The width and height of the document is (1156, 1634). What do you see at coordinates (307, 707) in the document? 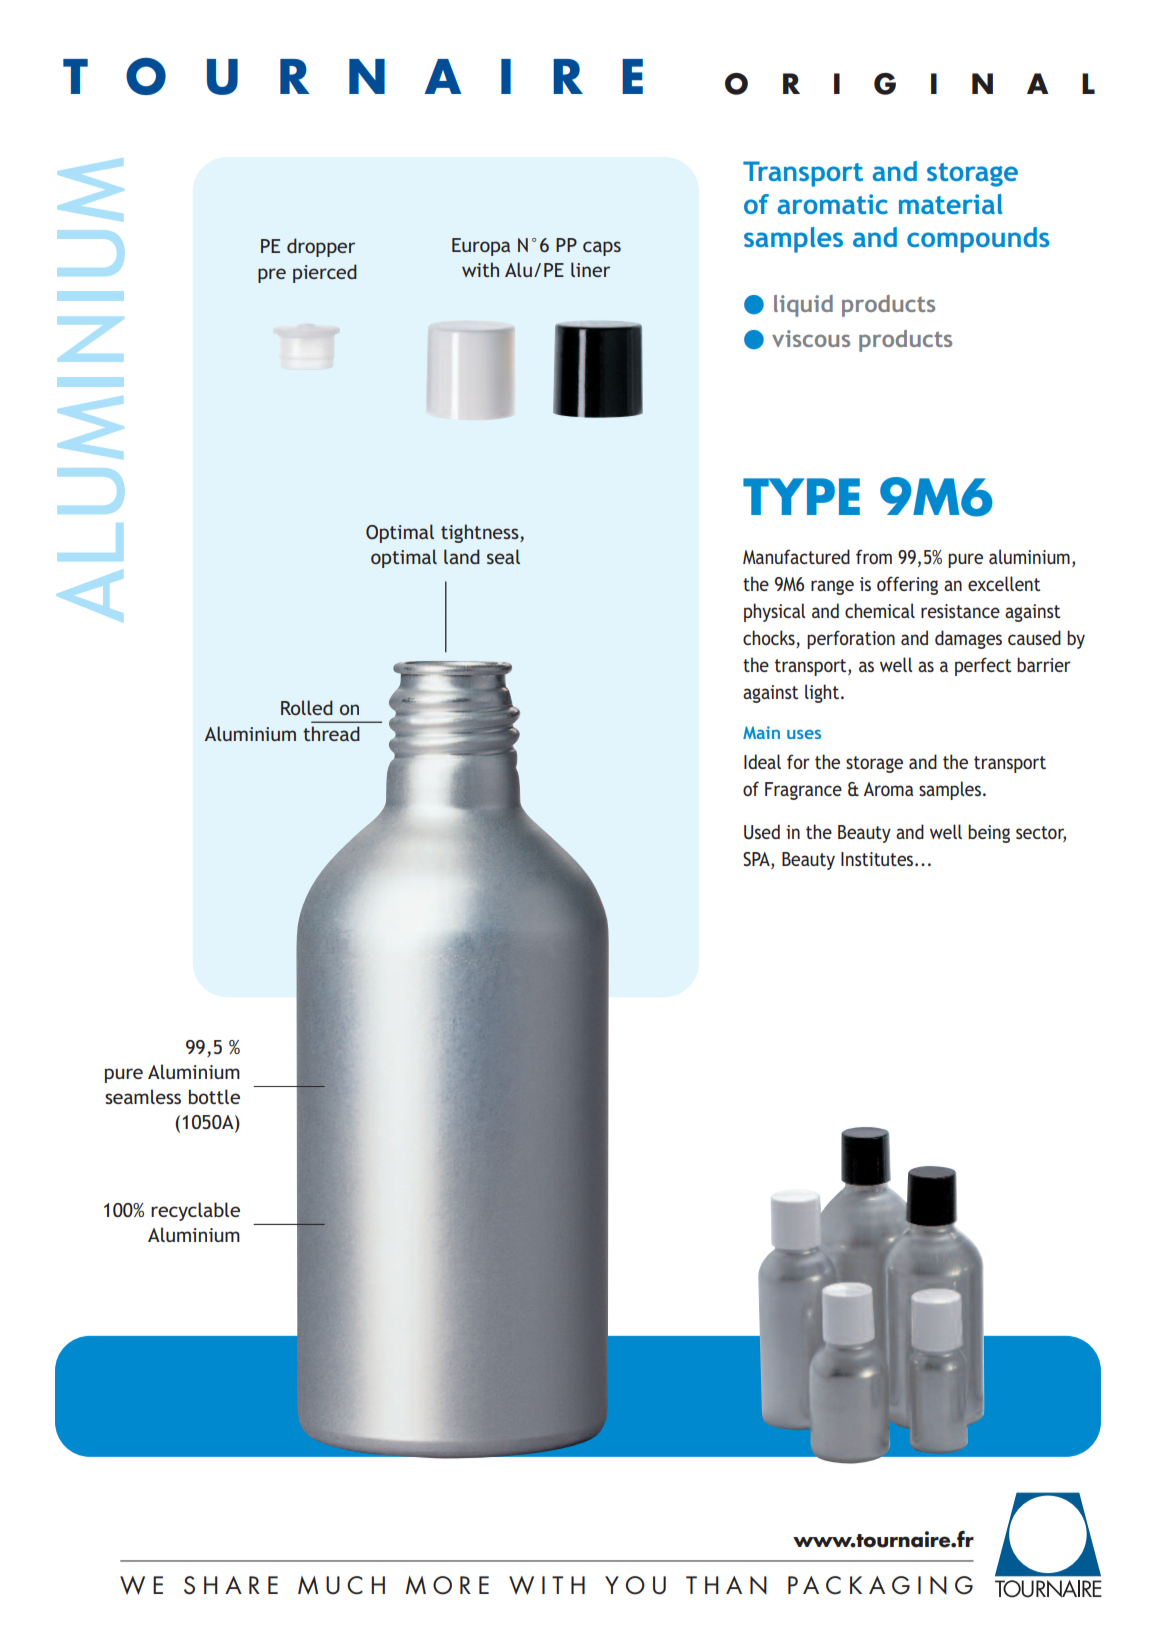
I see `Rolled` at bounding box center [307, 707].
